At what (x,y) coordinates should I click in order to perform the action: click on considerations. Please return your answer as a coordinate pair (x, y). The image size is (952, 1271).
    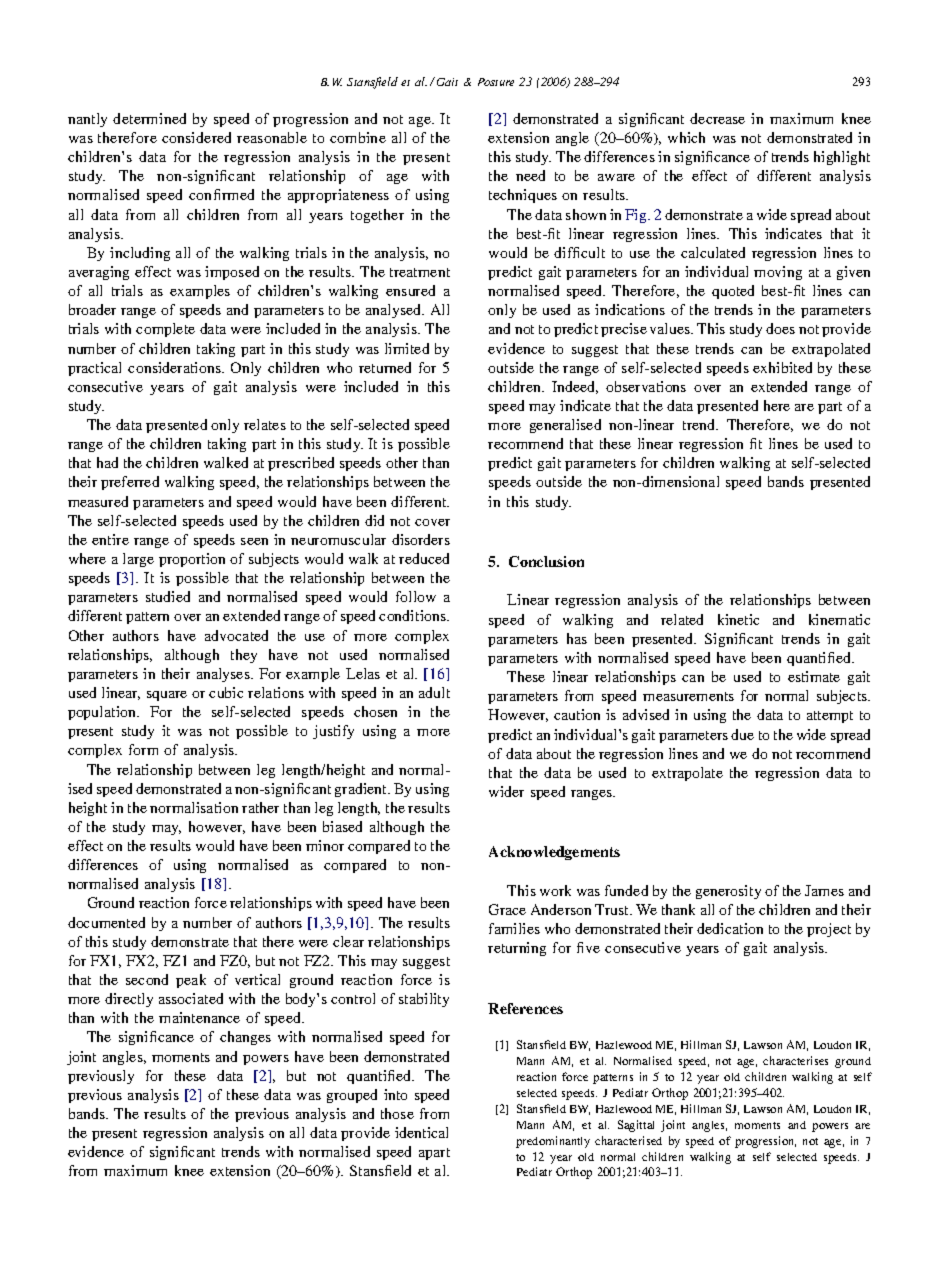
    Looking at the image, I should click on (175, 367).
